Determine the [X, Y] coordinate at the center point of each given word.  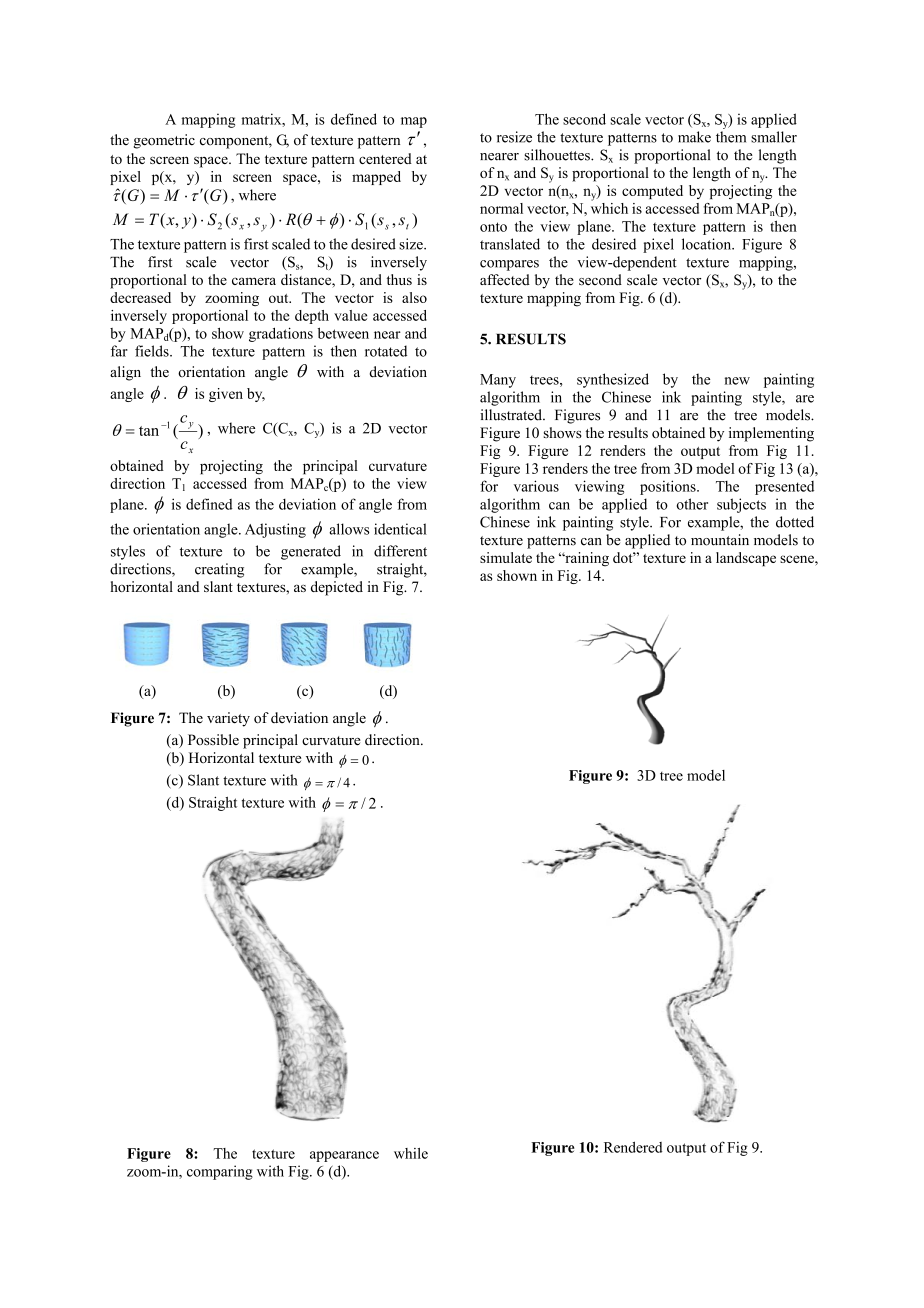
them [731, 137]
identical [400, 529]
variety [228, 719]
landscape [746, 559]
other [692, 504]
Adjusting [275, 530]
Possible [213, 739]
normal [501, 208]
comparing [220, 1172]
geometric [164, 141]
